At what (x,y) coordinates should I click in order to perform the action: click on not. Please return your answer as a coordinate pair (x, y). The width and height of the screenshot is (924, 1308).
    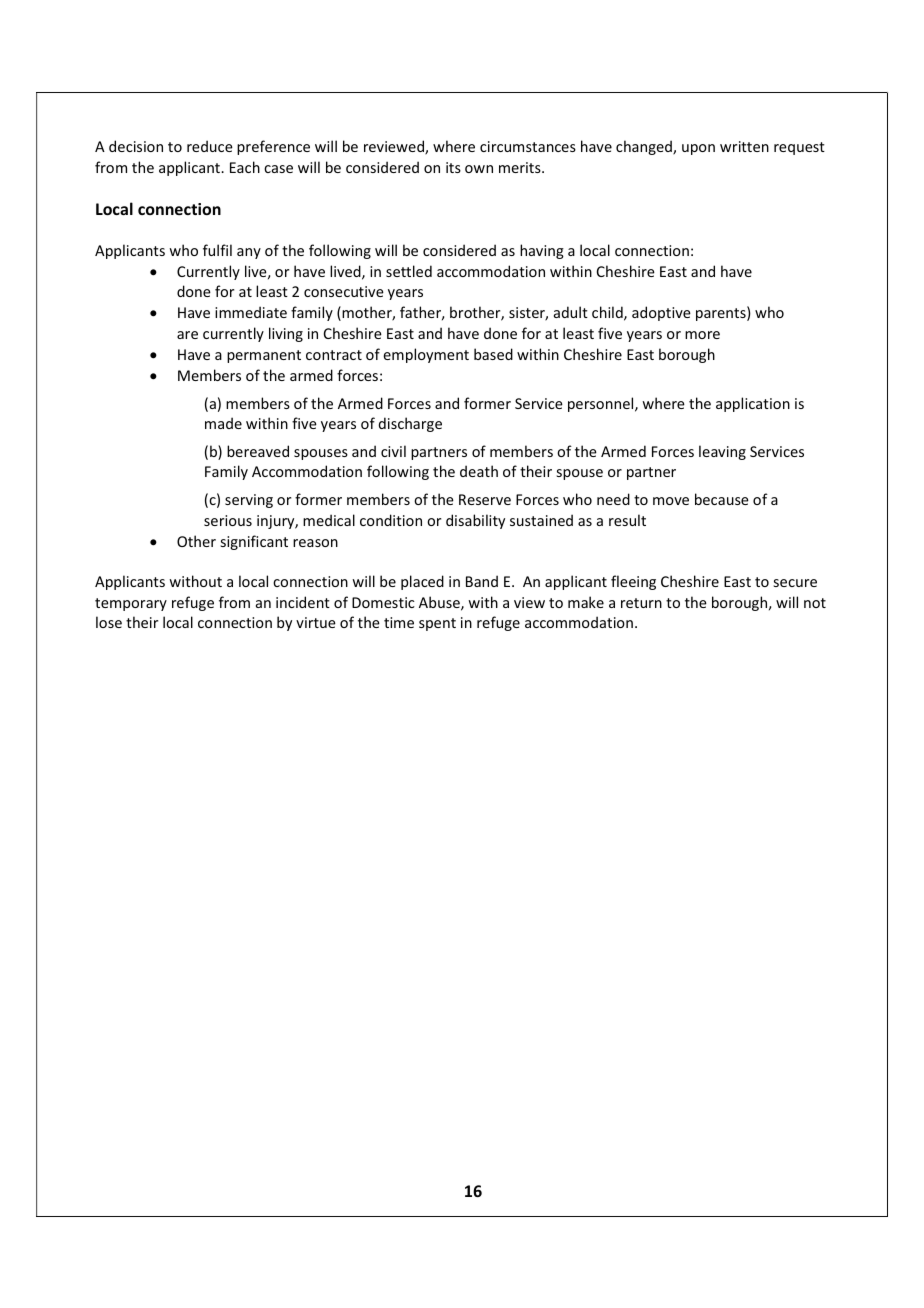
    Looking at the image, I should click on (815, 603).
